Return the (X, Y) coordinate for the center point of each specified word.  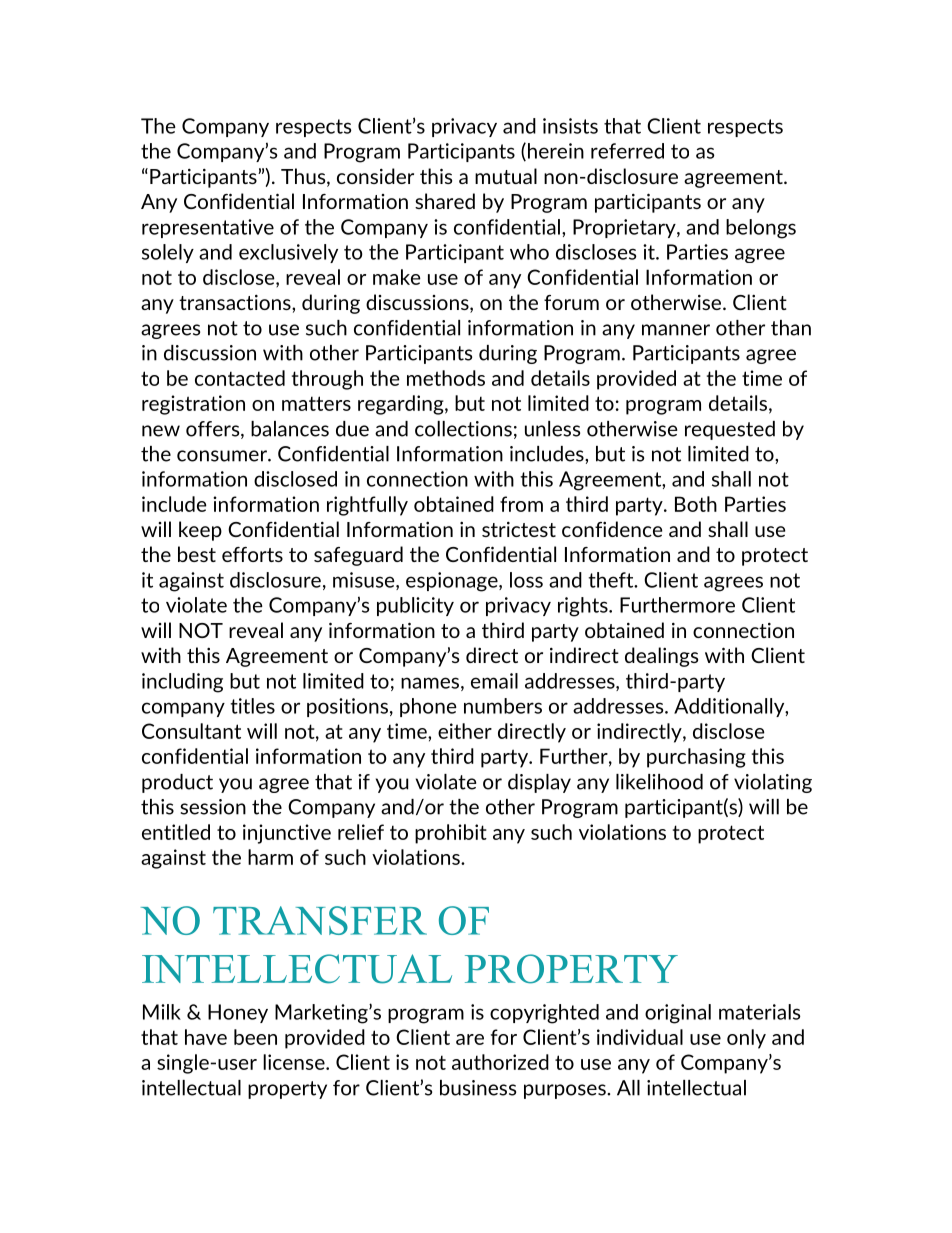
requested (730, 430)
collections (463, 429)
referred (627, 151)
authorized (500, 1062)
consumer (223, 456)
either (465, 731)
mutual (506, 176)
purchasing (696, 758)
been (255, 1037)
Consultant (191, 731)
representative (208, 228)
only (746, 1039)
